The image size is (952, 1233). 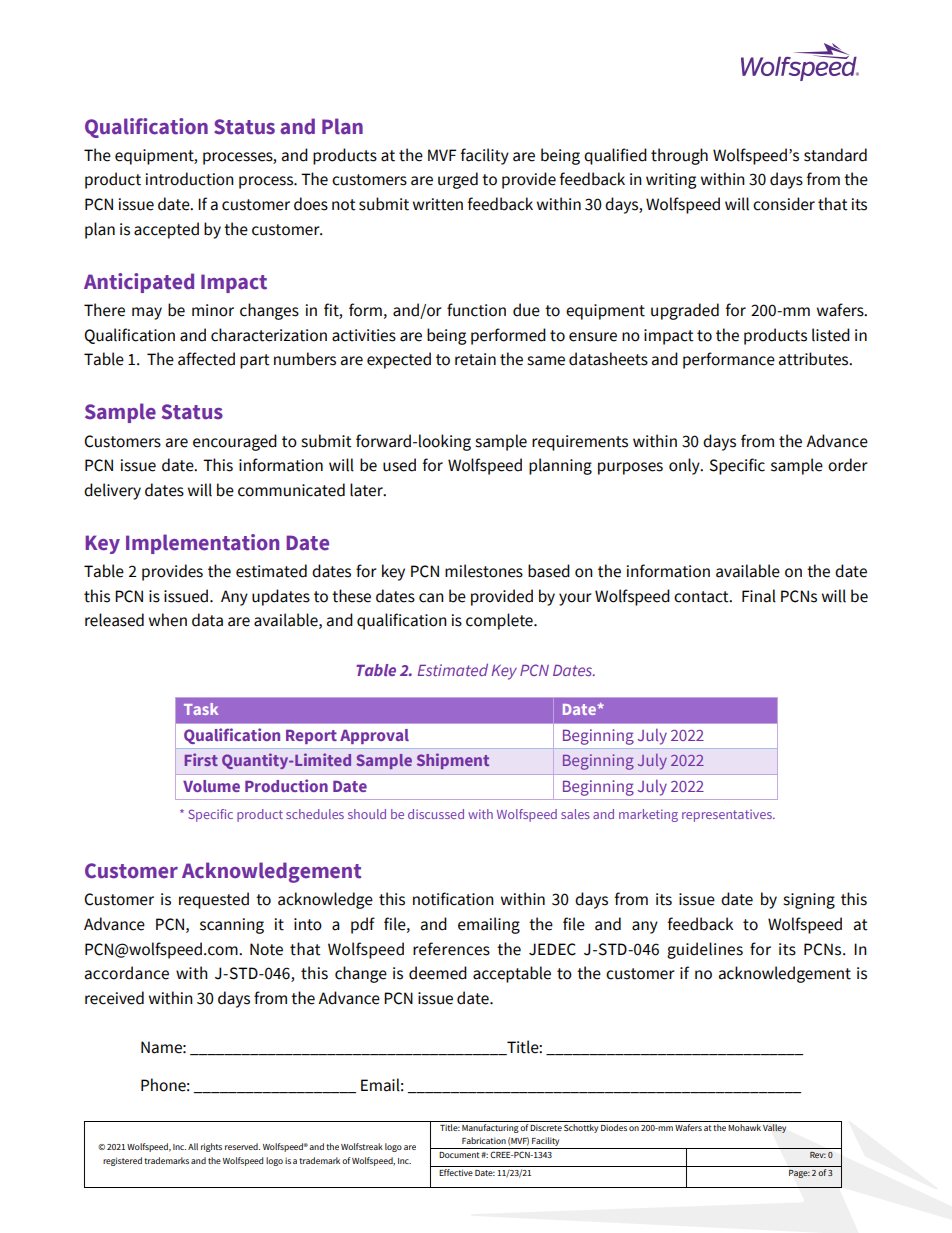 What do you see at coordinates (685, 466) in the image?
I see `only` at bounding box center [685, 466].
